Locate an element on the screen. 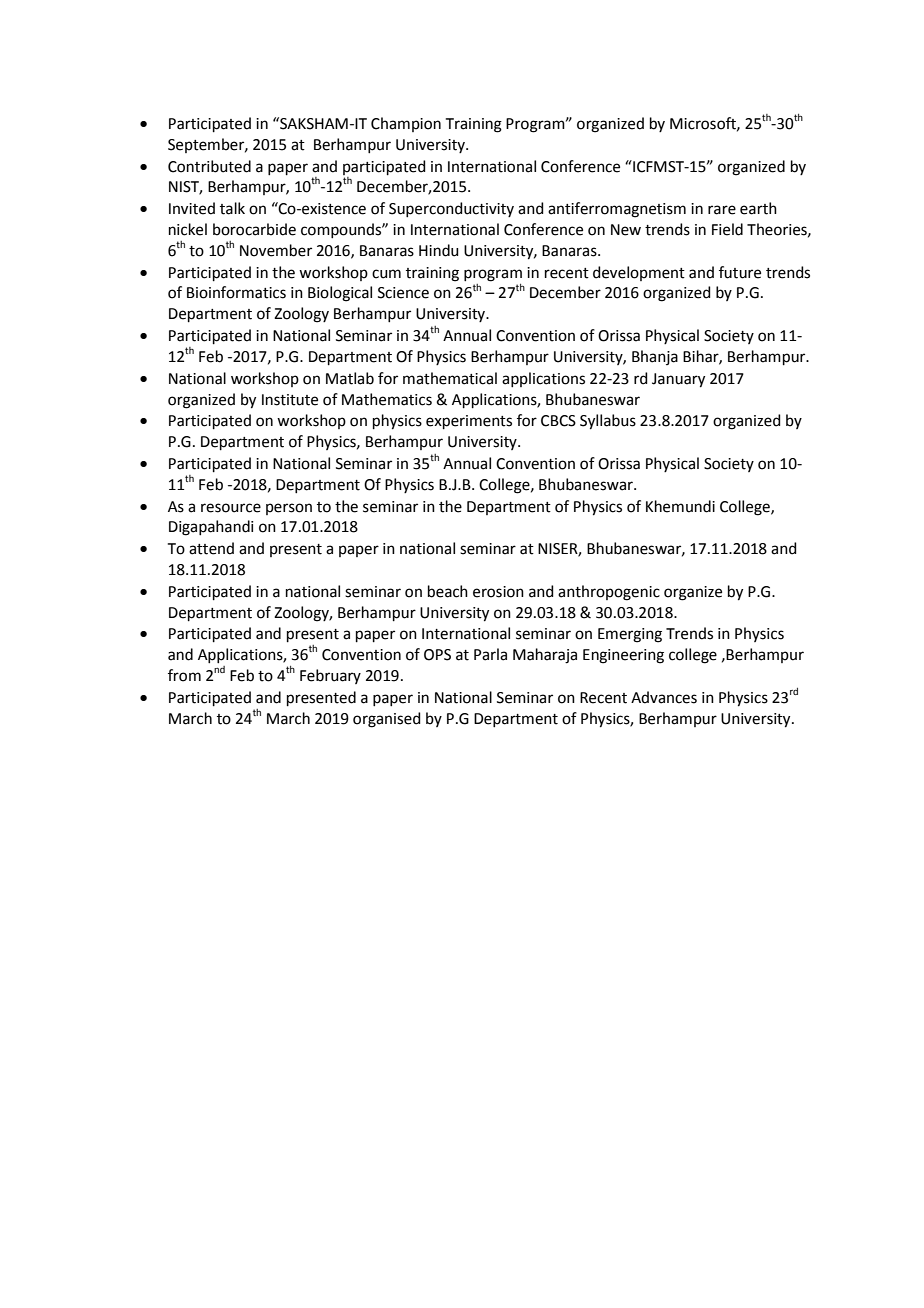 This screenshot has height=1308, width=924. January is located at coordinates (678, 380).
